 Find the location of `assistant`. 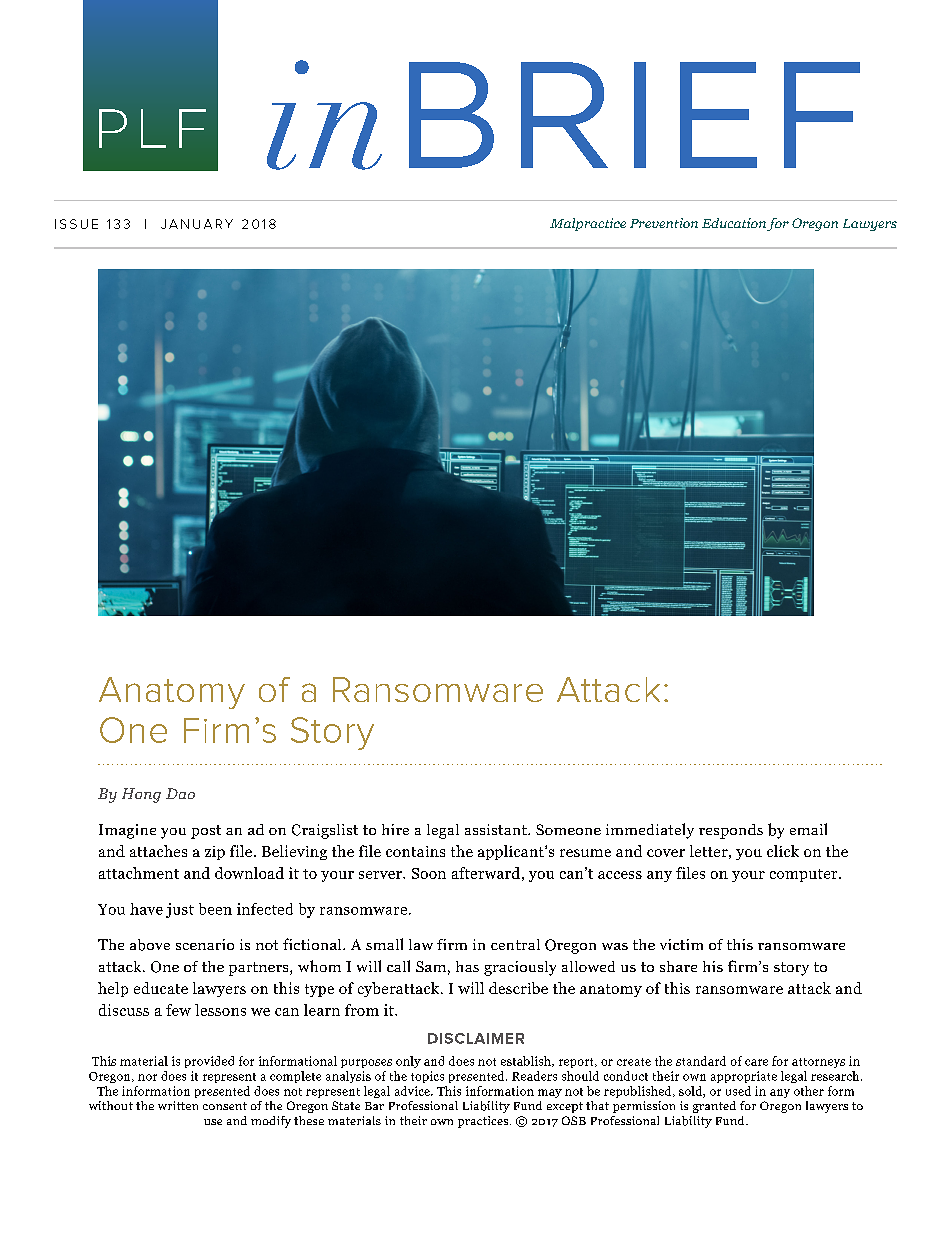

assistant is located at coordinates (497, 829).
